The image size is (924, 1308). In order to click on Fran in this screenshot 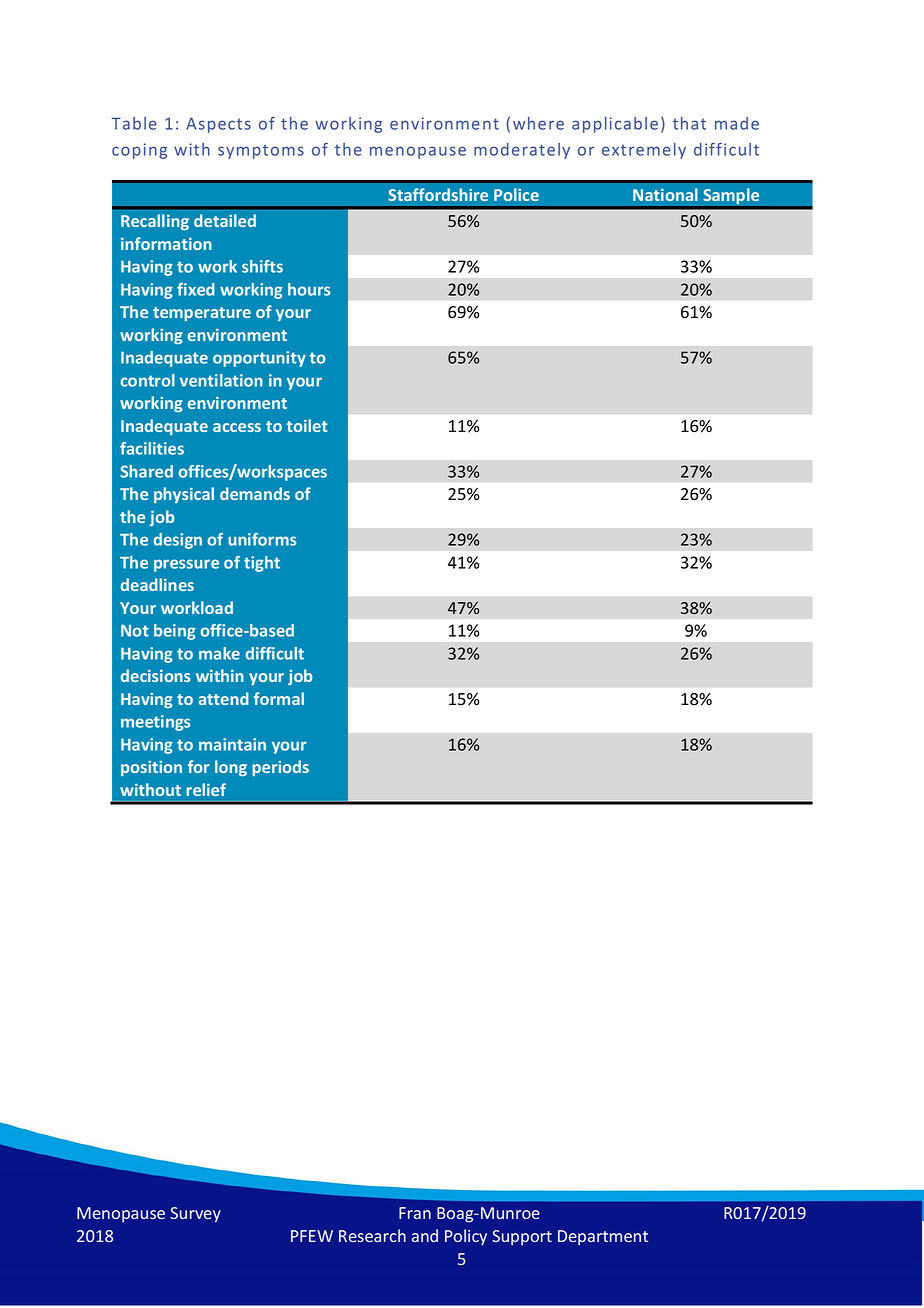, I will do `click(415, 1213)`.
